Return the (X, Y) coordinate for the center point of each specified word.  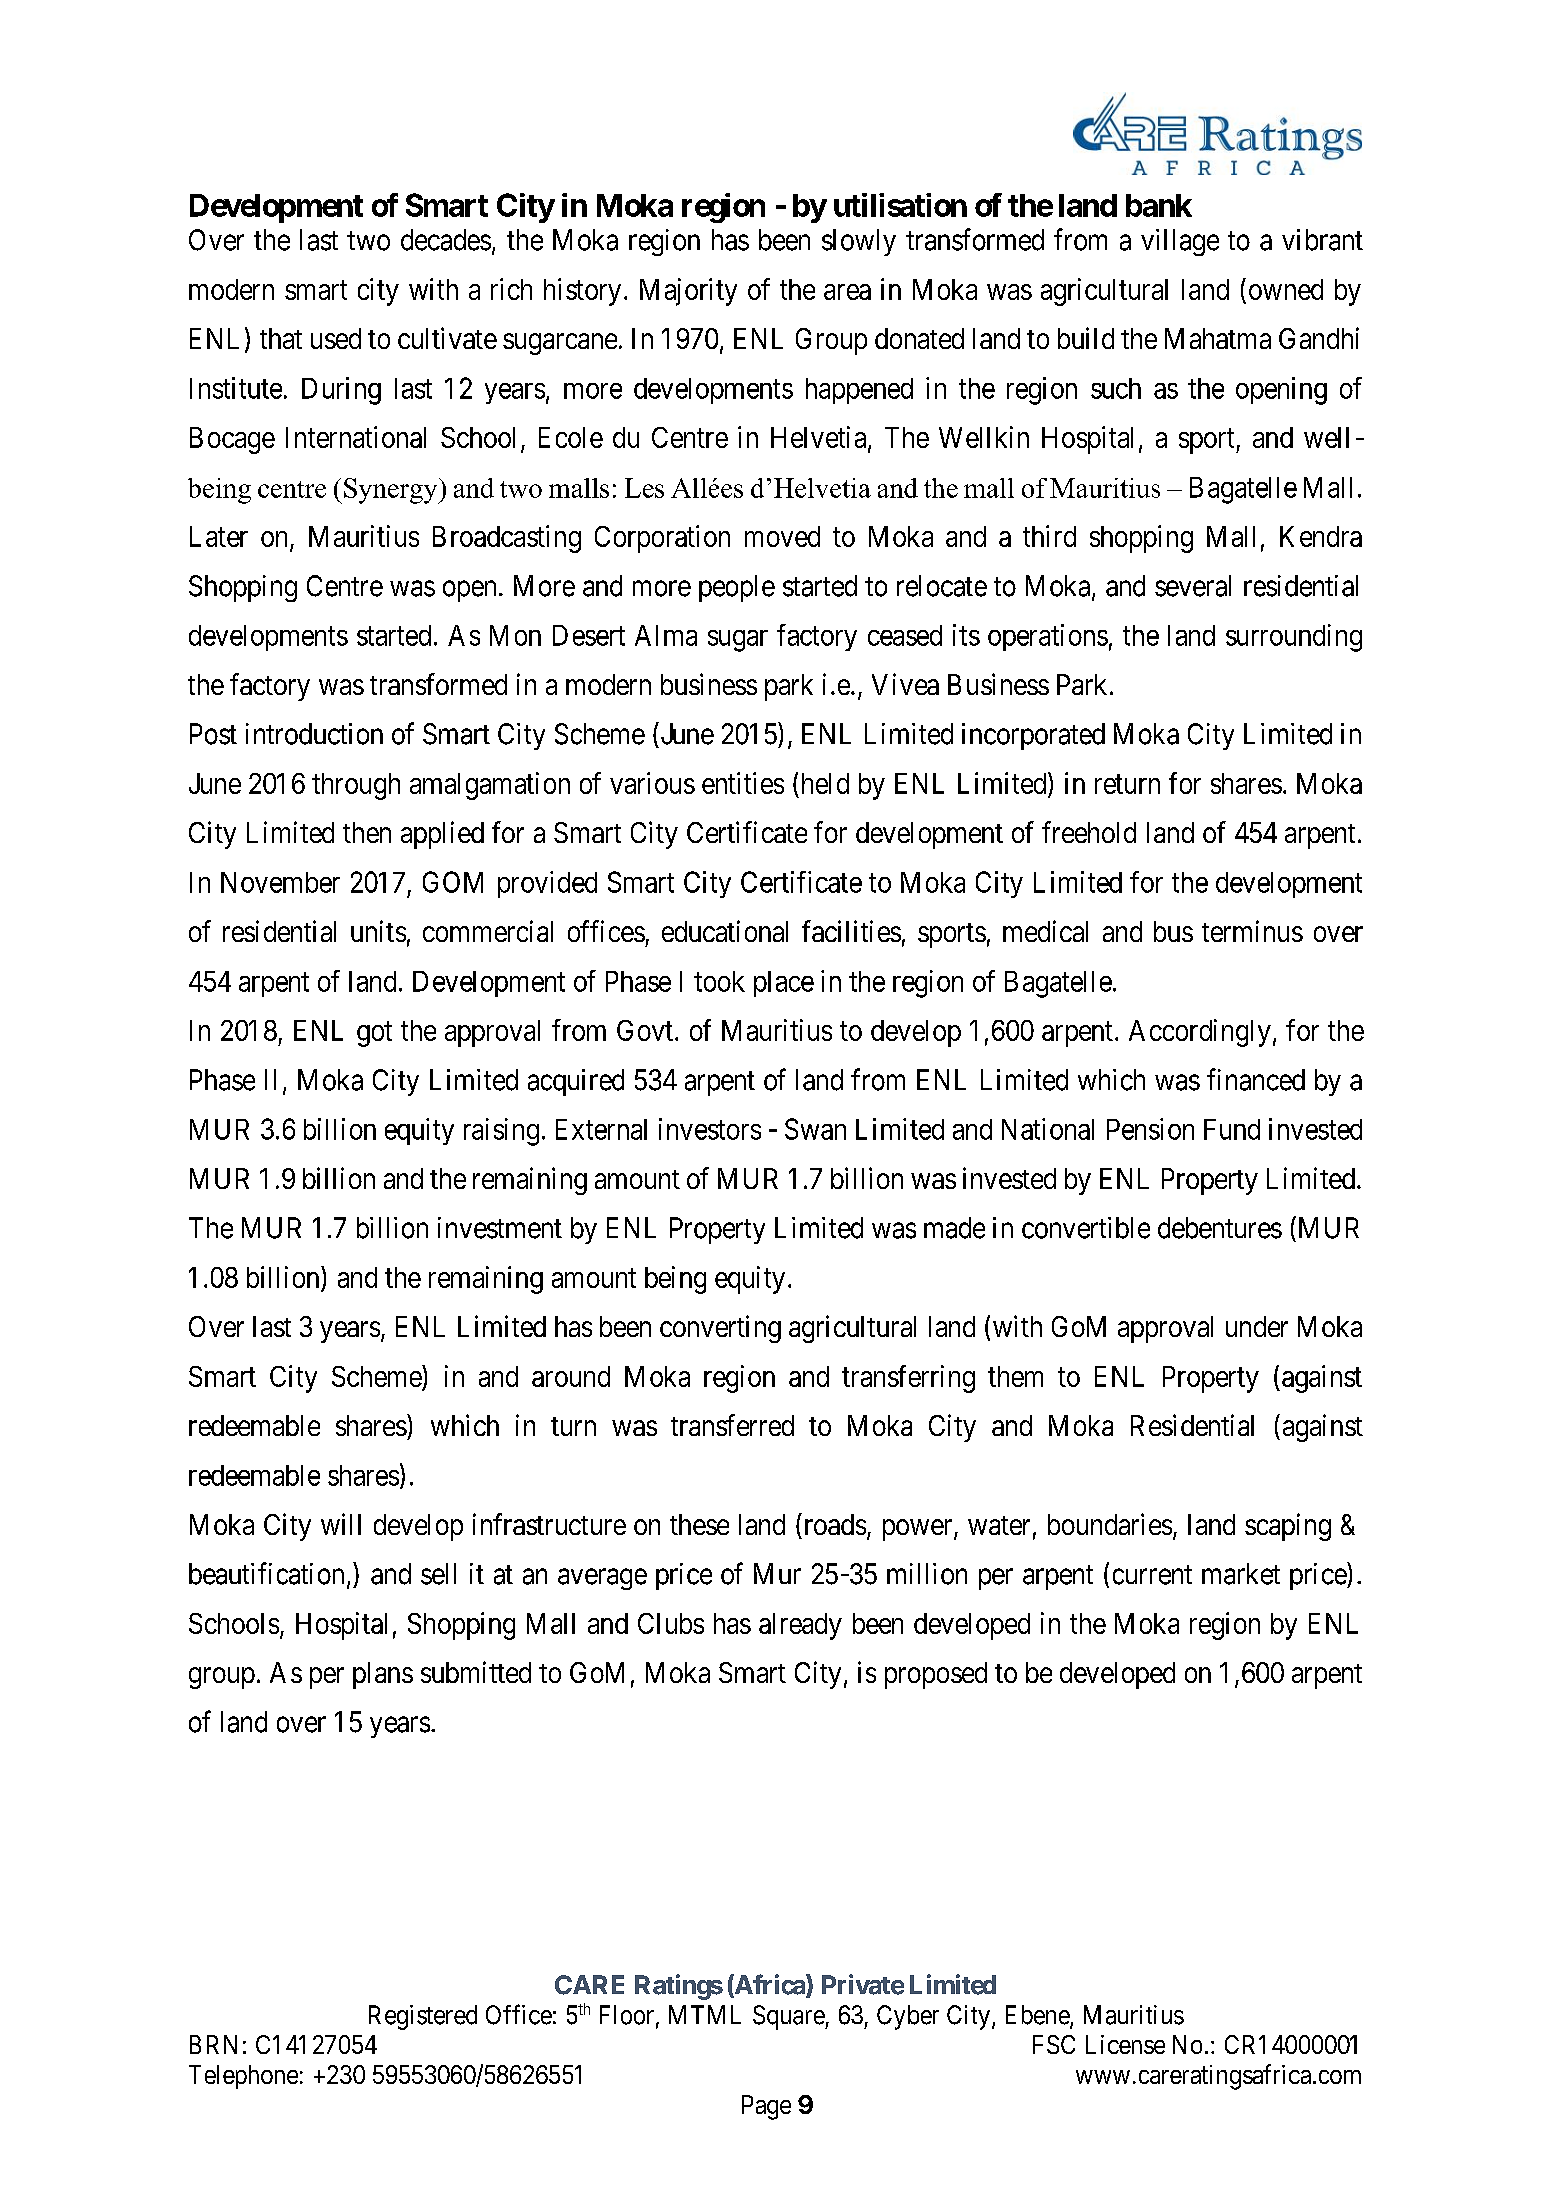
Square (789, 2017)
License (1125, 2044)
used (336, 338)
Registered (423, 2017)
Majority (688, 292)
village (1180, 242)
